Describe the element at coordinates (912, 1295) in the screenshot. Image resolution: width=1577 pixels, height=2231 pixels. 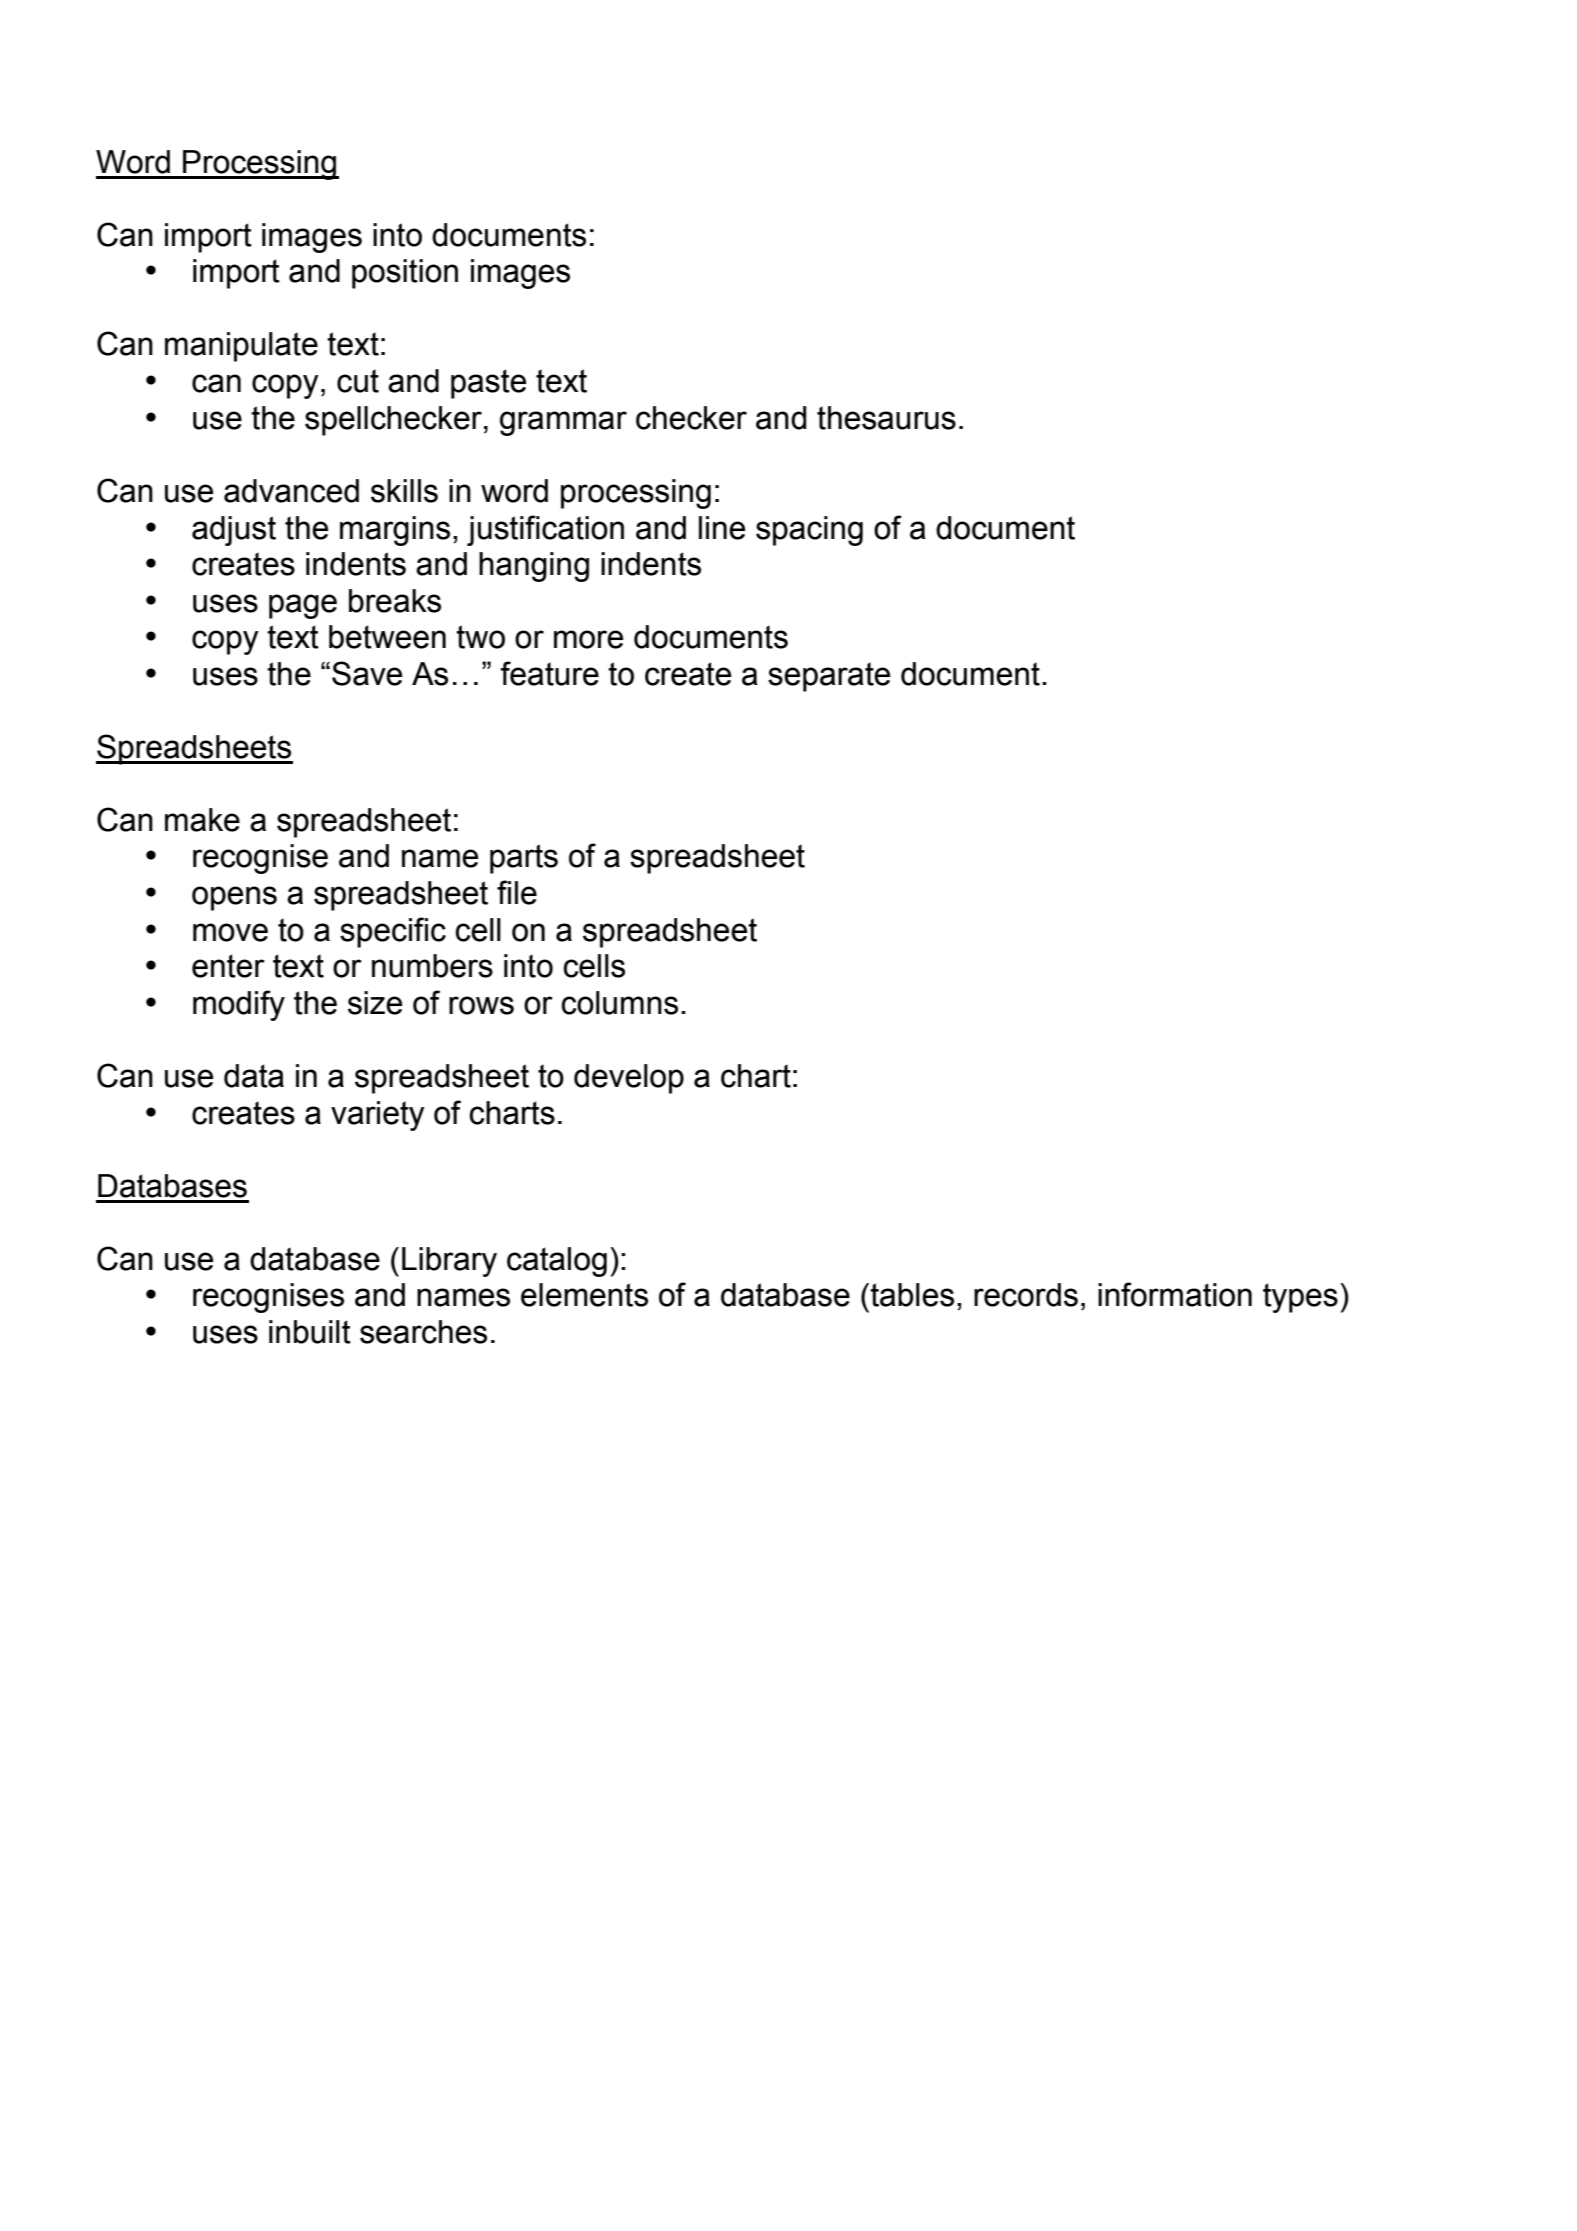
I see `tables` at that location.
